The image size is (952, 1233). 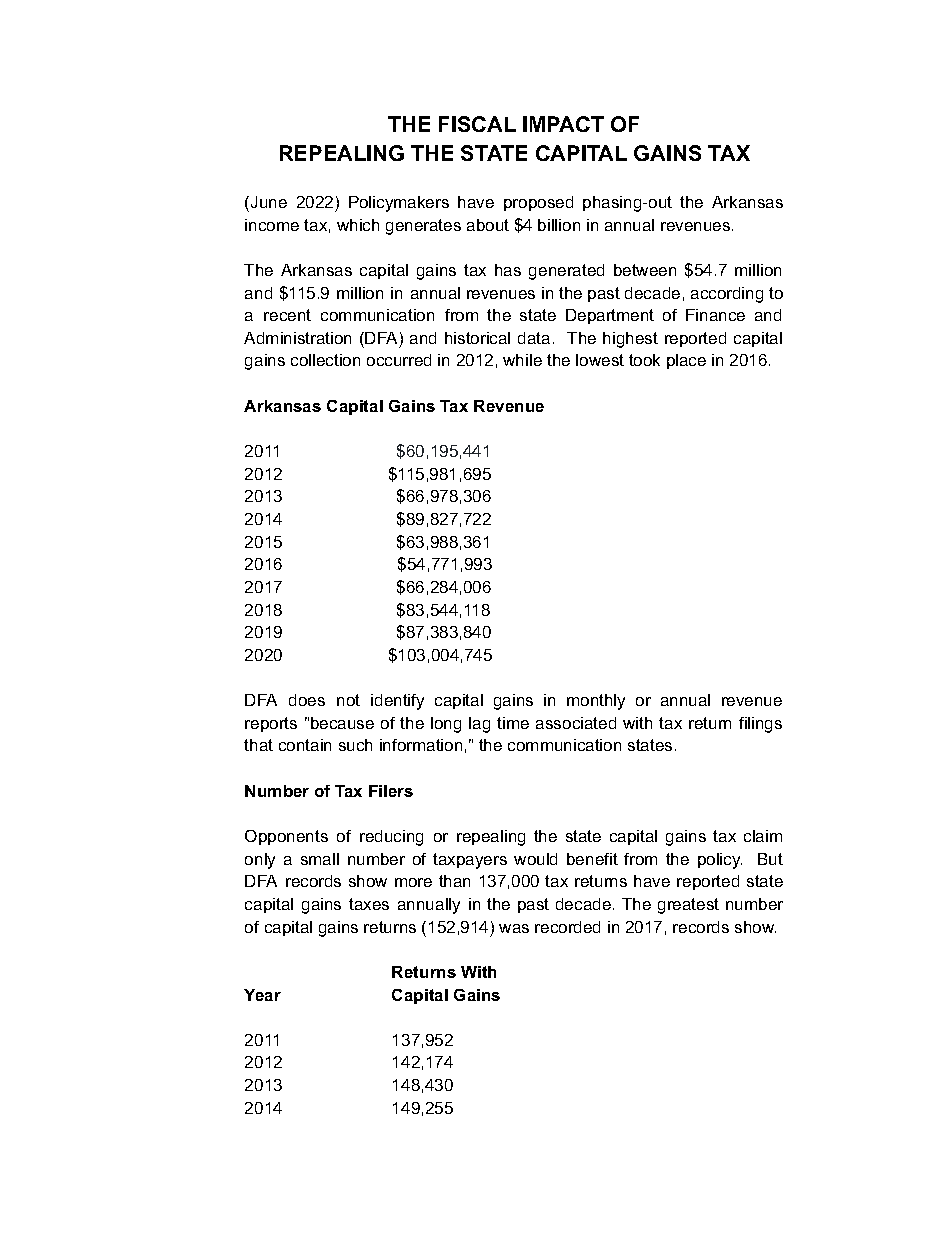 I want to click on collection, so click(x=325, y=360).
